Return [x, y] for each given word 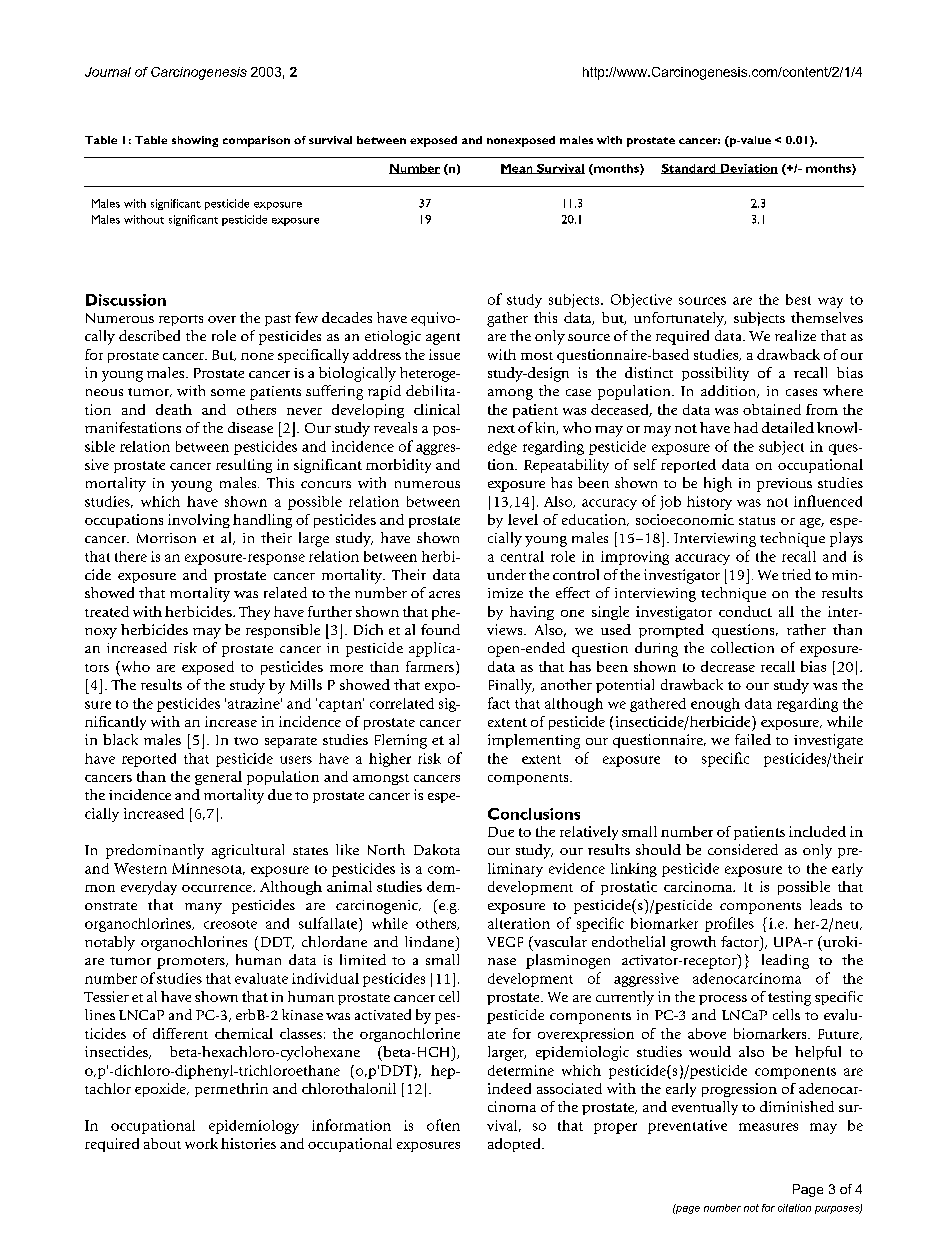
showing [195, 141]
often [443, 1125]
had [746, 427]
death [174, 409]
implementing [534, 741]
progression [739, 1090]
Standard [689, 169]
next [501, 429]
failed [753, 739]
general [218, 778]
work [201, 1143]
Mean [518, 169]
